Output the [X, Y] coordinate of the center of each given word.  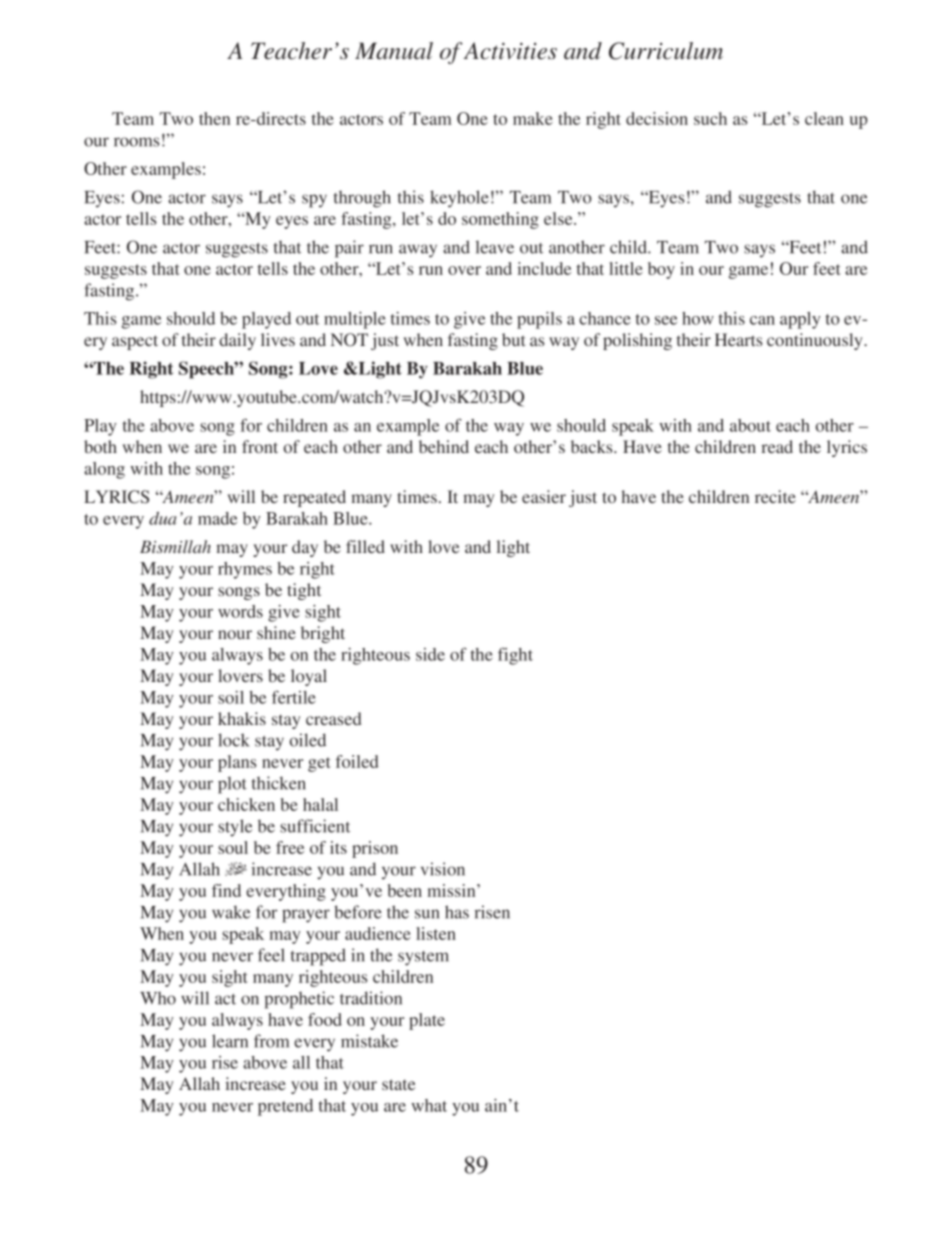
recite [775, 496]
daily [237, 341]
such [710, 118]
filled [365, 546]
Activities [510, 51]
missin [453, 890]
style [235, 828]
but [513, 339]
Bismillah [175, 546]
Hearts [738, 339]
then [214, 118]
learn [230, 1041]
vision [443, 869]
